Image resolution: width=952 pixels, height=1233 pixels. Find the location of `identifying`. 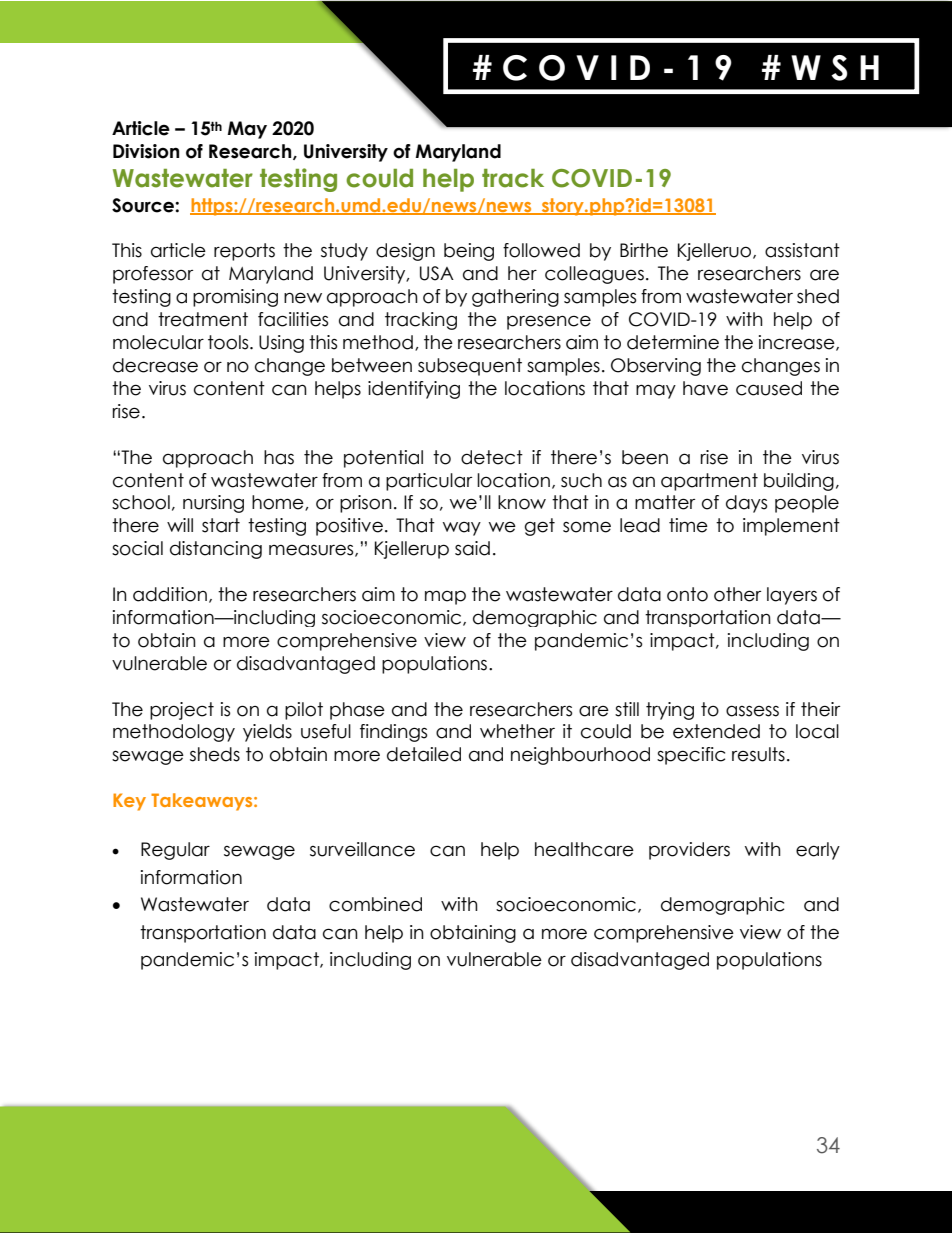

identifying is located at coordinates (414, 390).
